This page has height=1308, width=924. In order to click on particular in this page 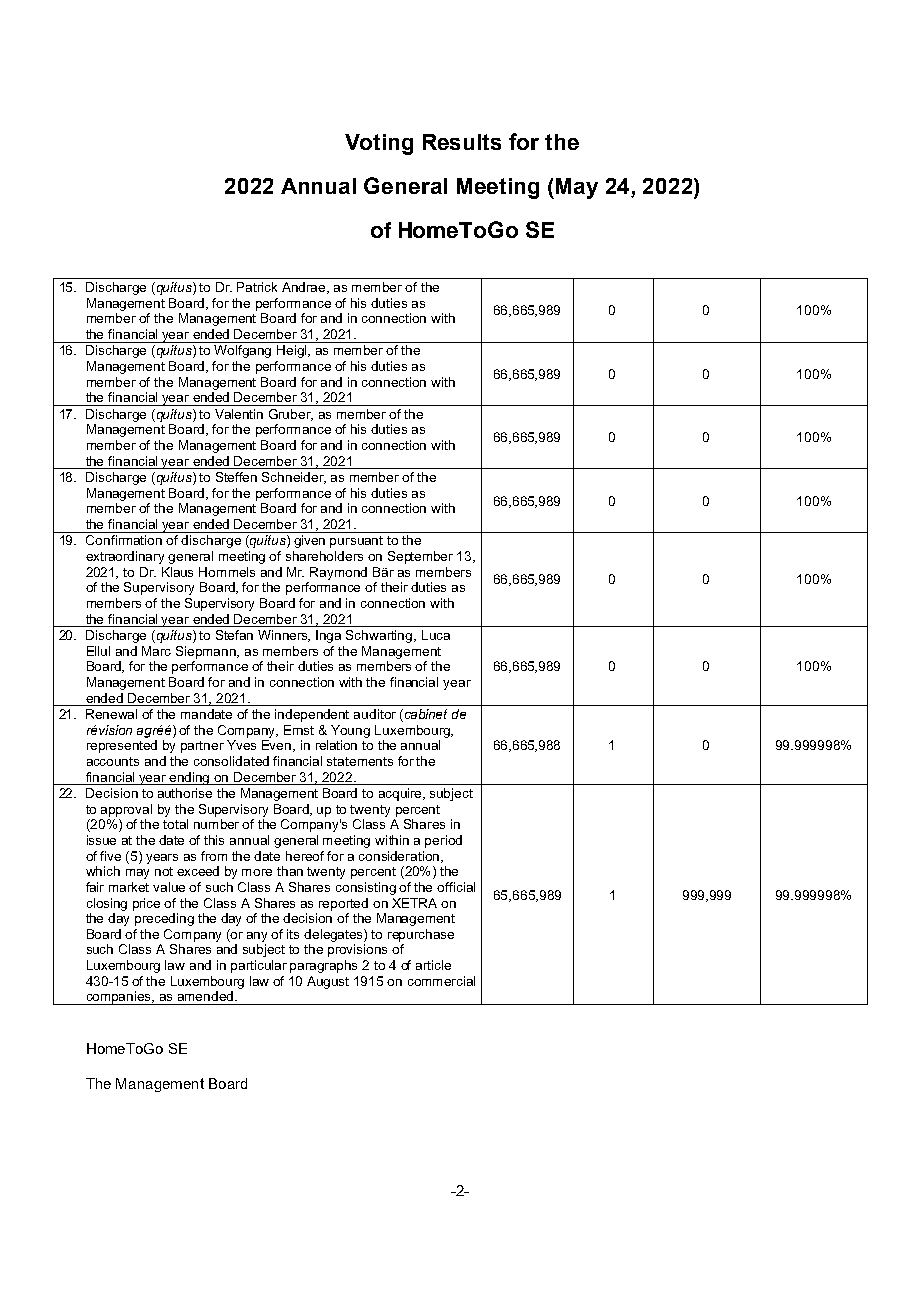, I will do `click(259, 966)`.
